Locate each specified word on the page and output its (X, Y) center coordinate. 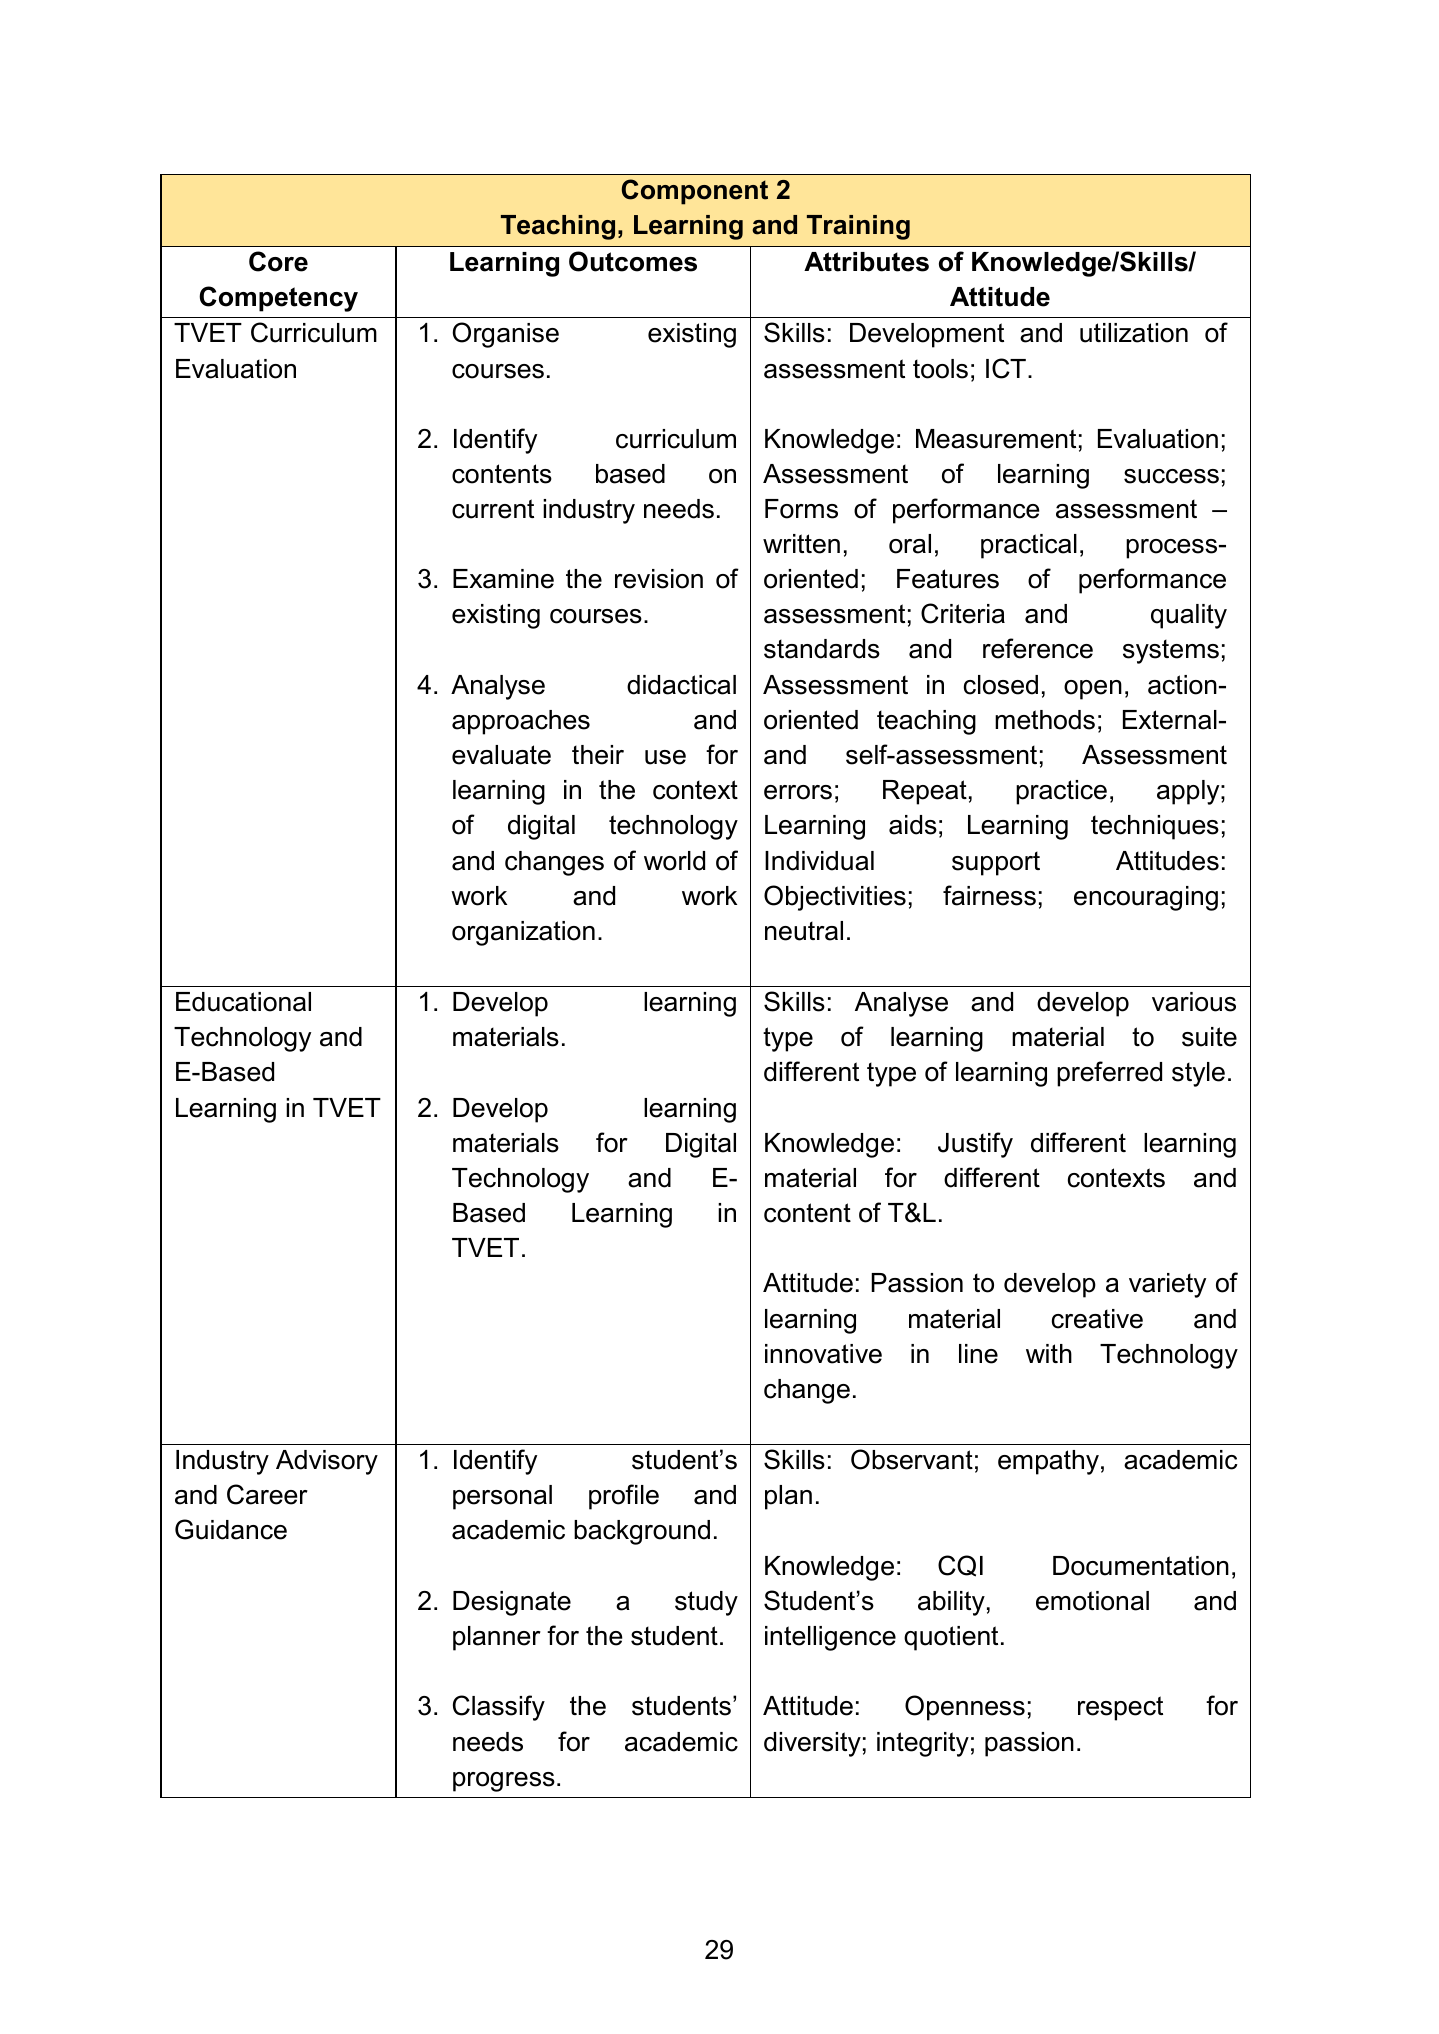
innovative (823, 1354)
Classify (499, 1708)
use (665, 757)
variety (1167, 1285)
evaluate (501, 755)
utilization (1134, 333)
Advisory (327, 1462)
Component (695, 192)
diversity (812, 1744)
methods (1045, 720)
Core (278, 261)
